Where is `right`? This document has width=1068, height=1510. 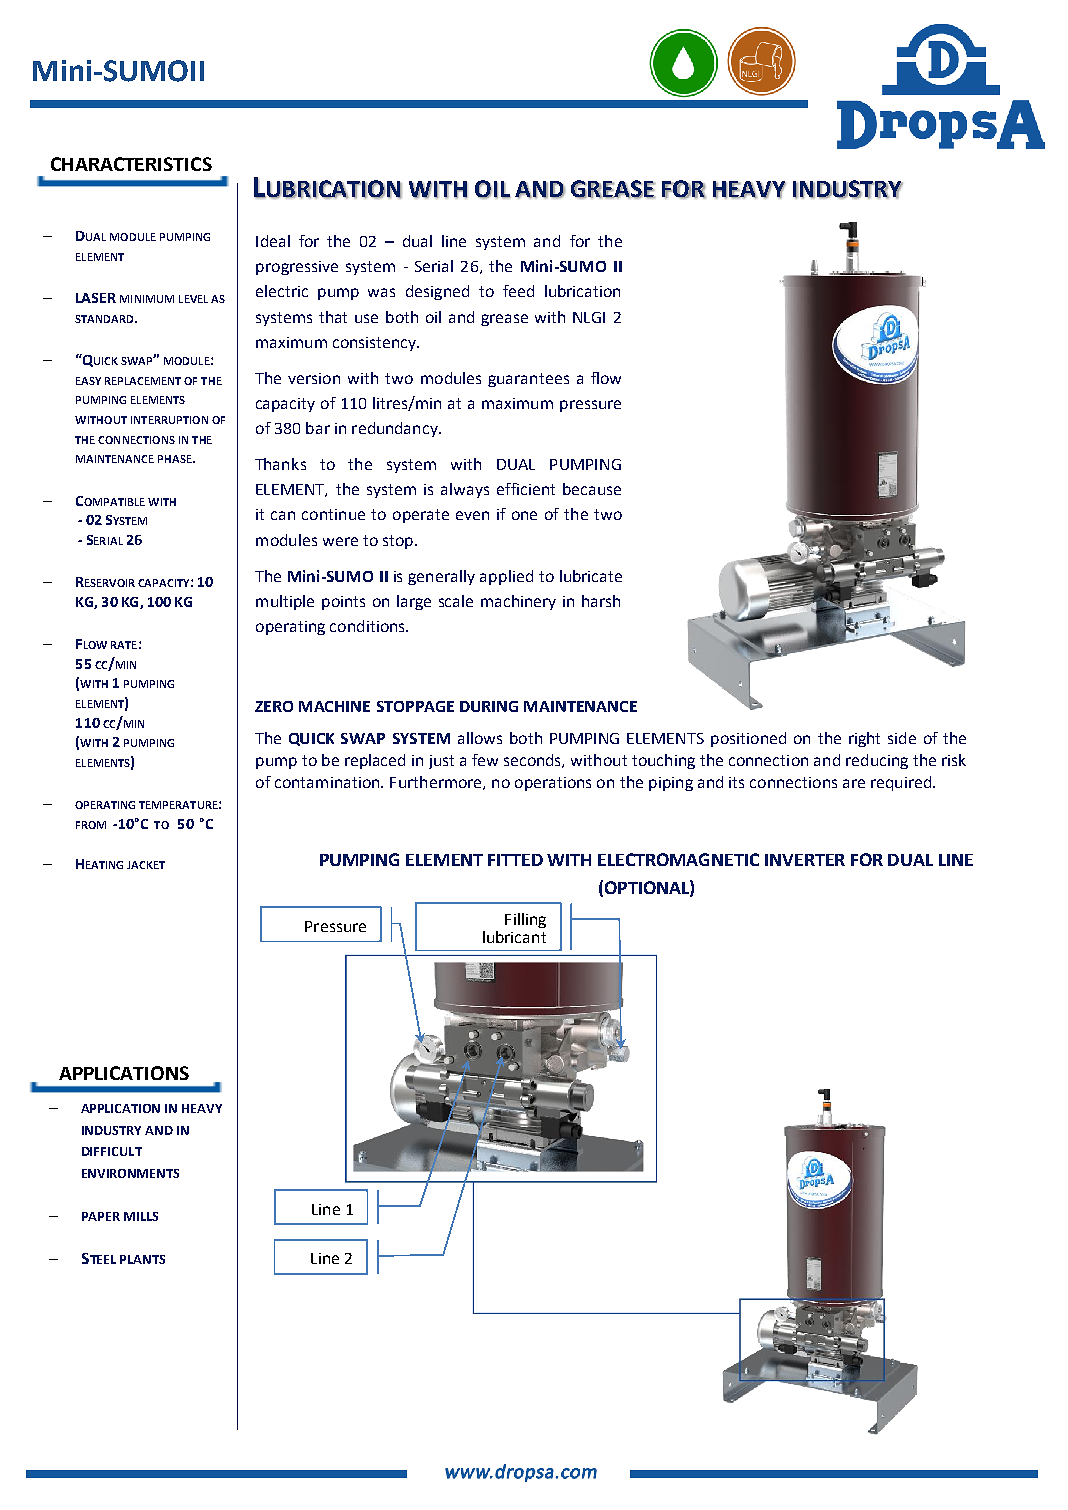
right is located at coordinates (864, 739).
